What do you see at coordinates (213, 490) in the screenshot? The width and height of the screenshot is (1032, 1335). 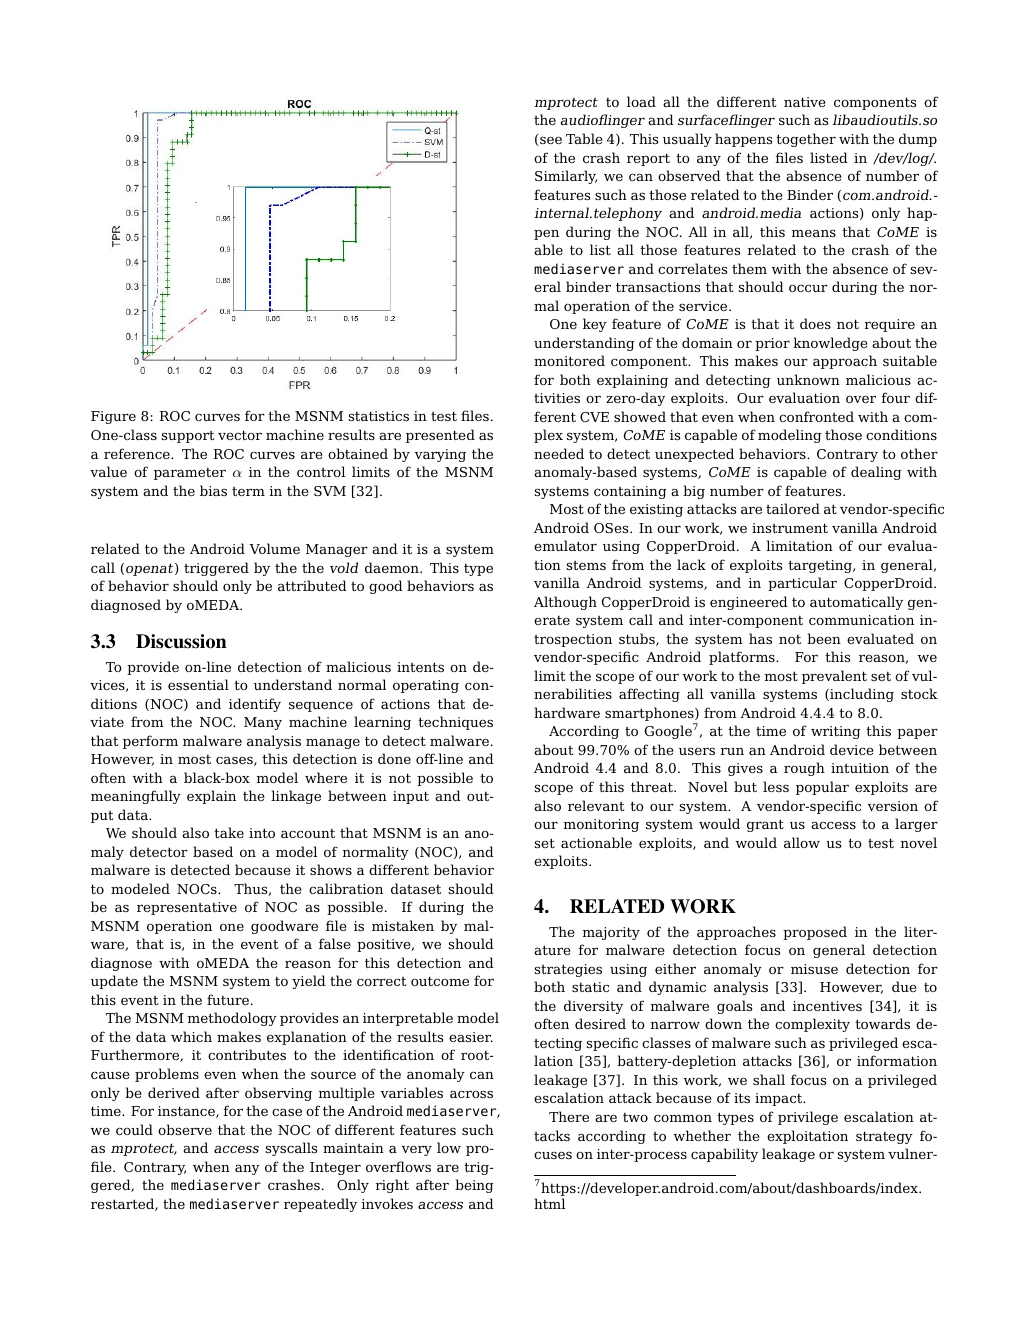 I see `bias` at bounding box center [213, 490].
